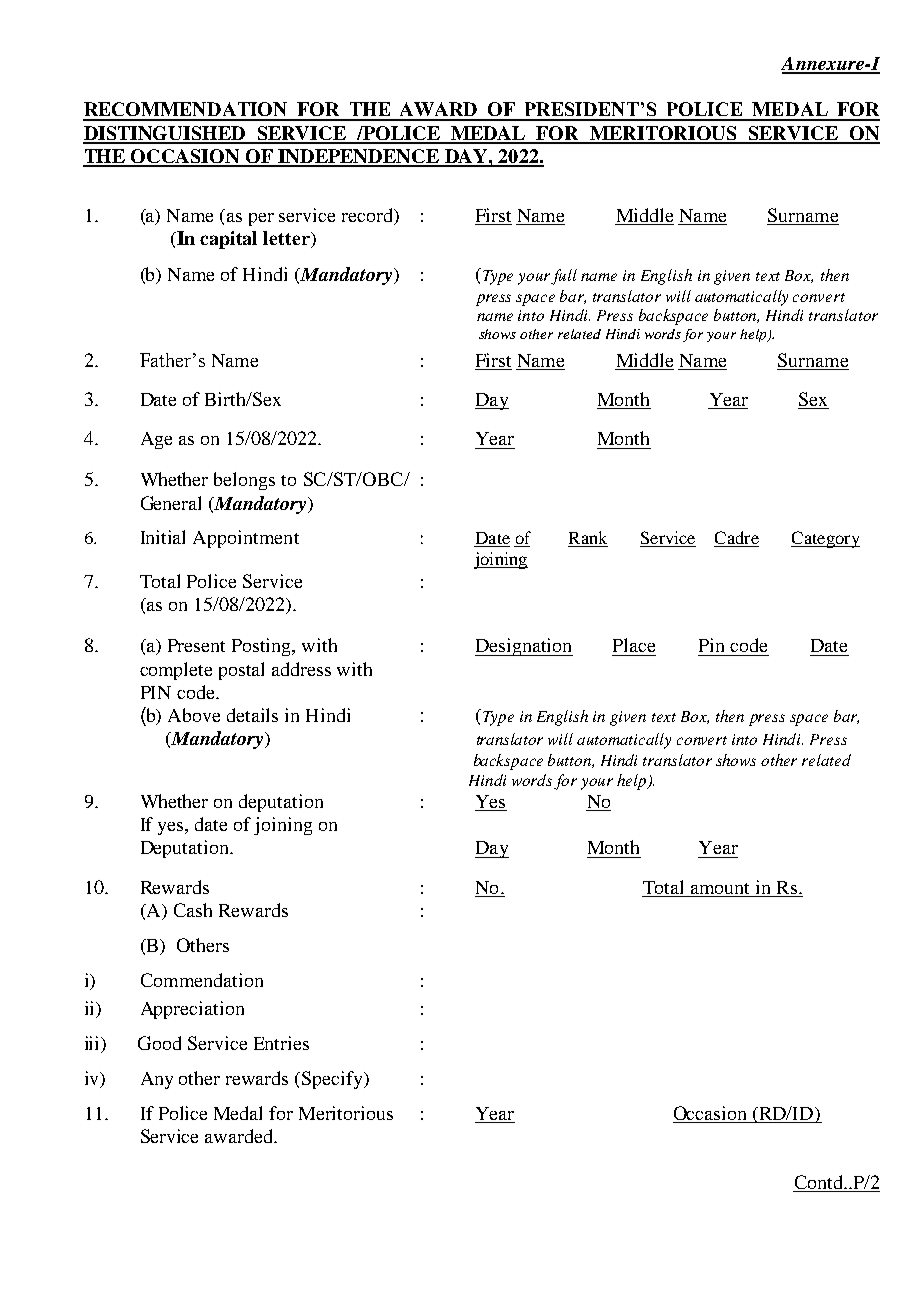  Describe the element at coordinates (281, 1043) in the screenshot. I see `Entries` at that location.
